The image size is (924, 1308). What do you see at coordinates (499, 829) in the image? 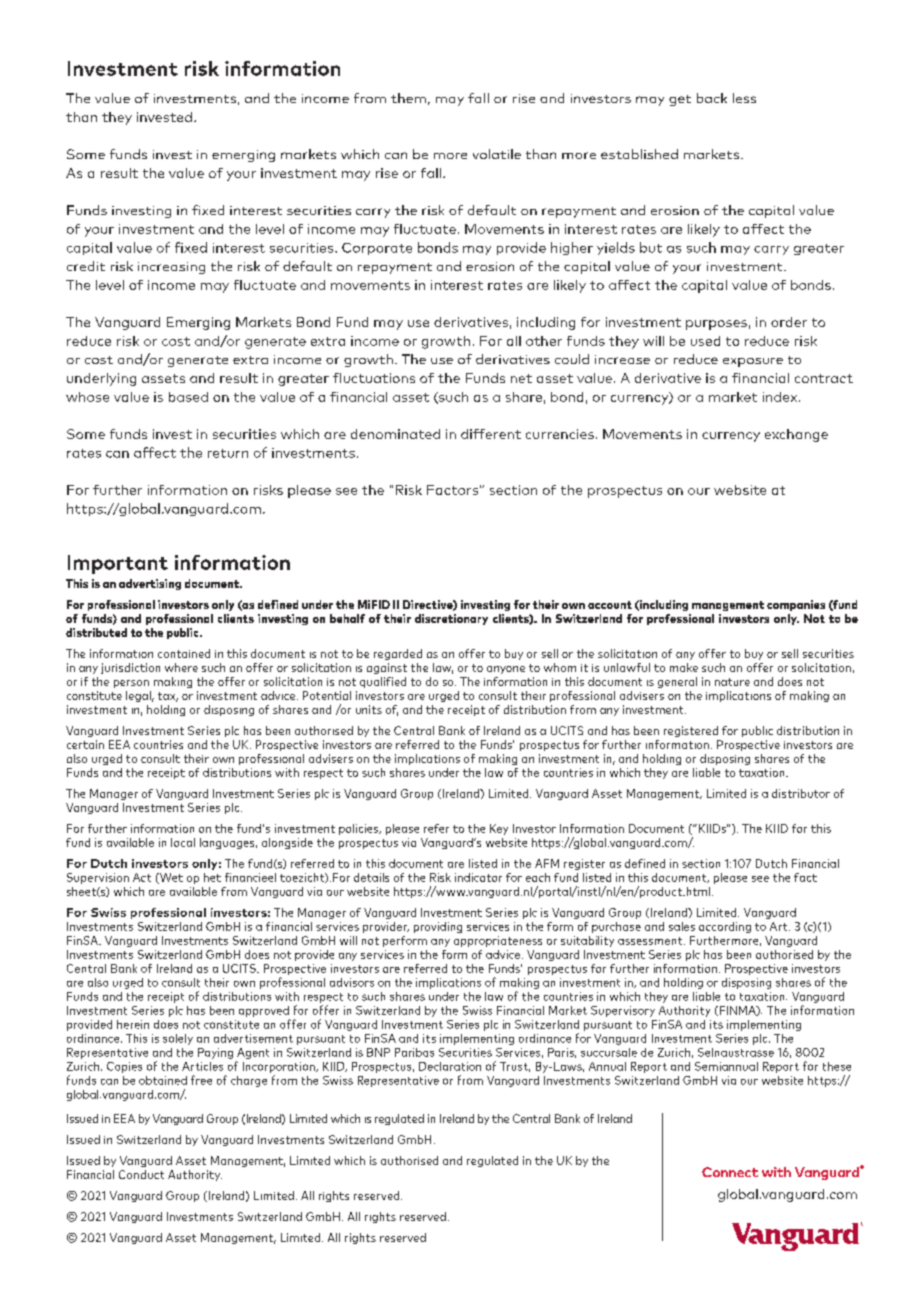
I see `Key` at bounding box center [499, 829].
